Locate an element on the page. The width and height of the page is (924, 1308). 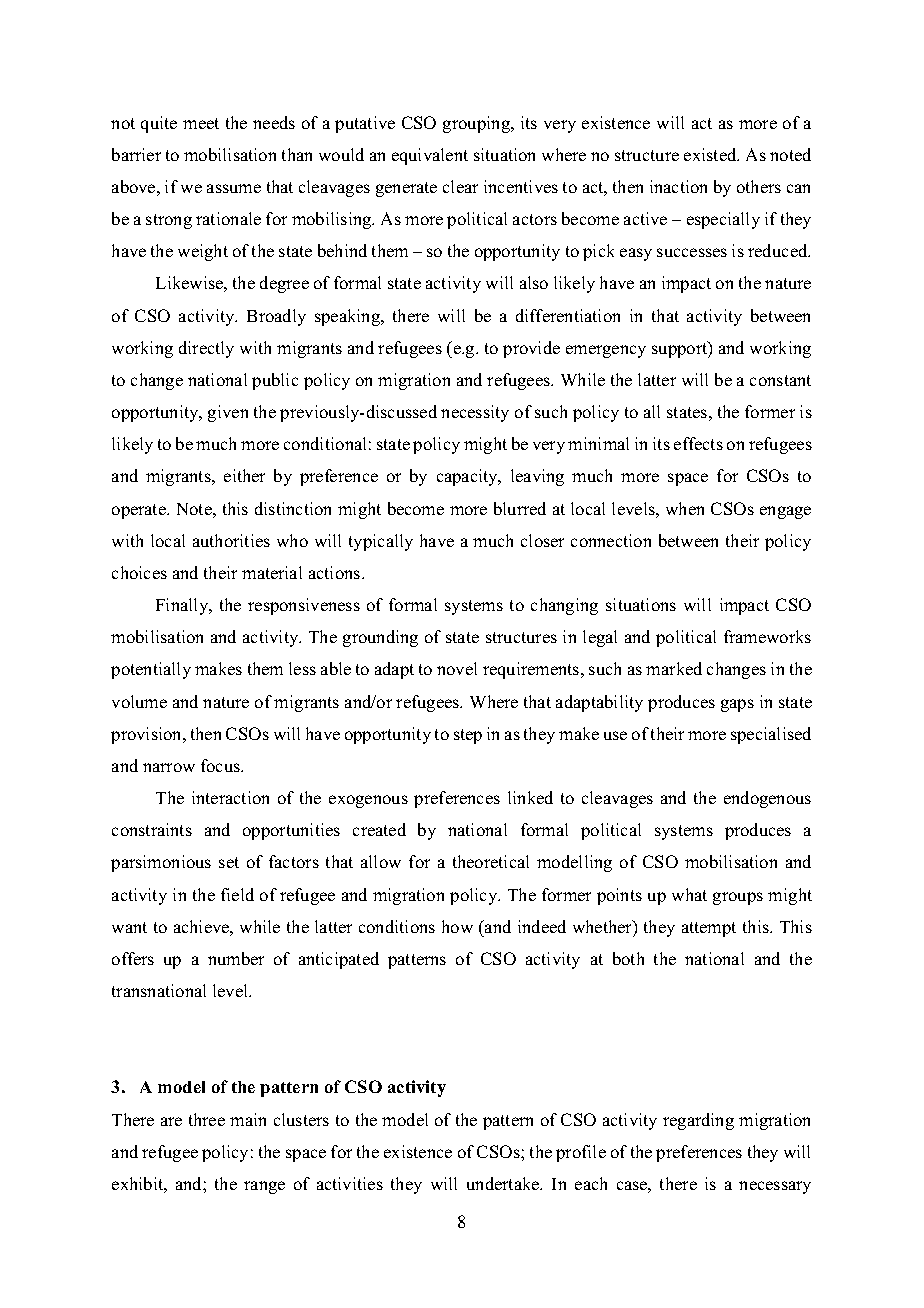
three is located at coordinates (207, 1119).
